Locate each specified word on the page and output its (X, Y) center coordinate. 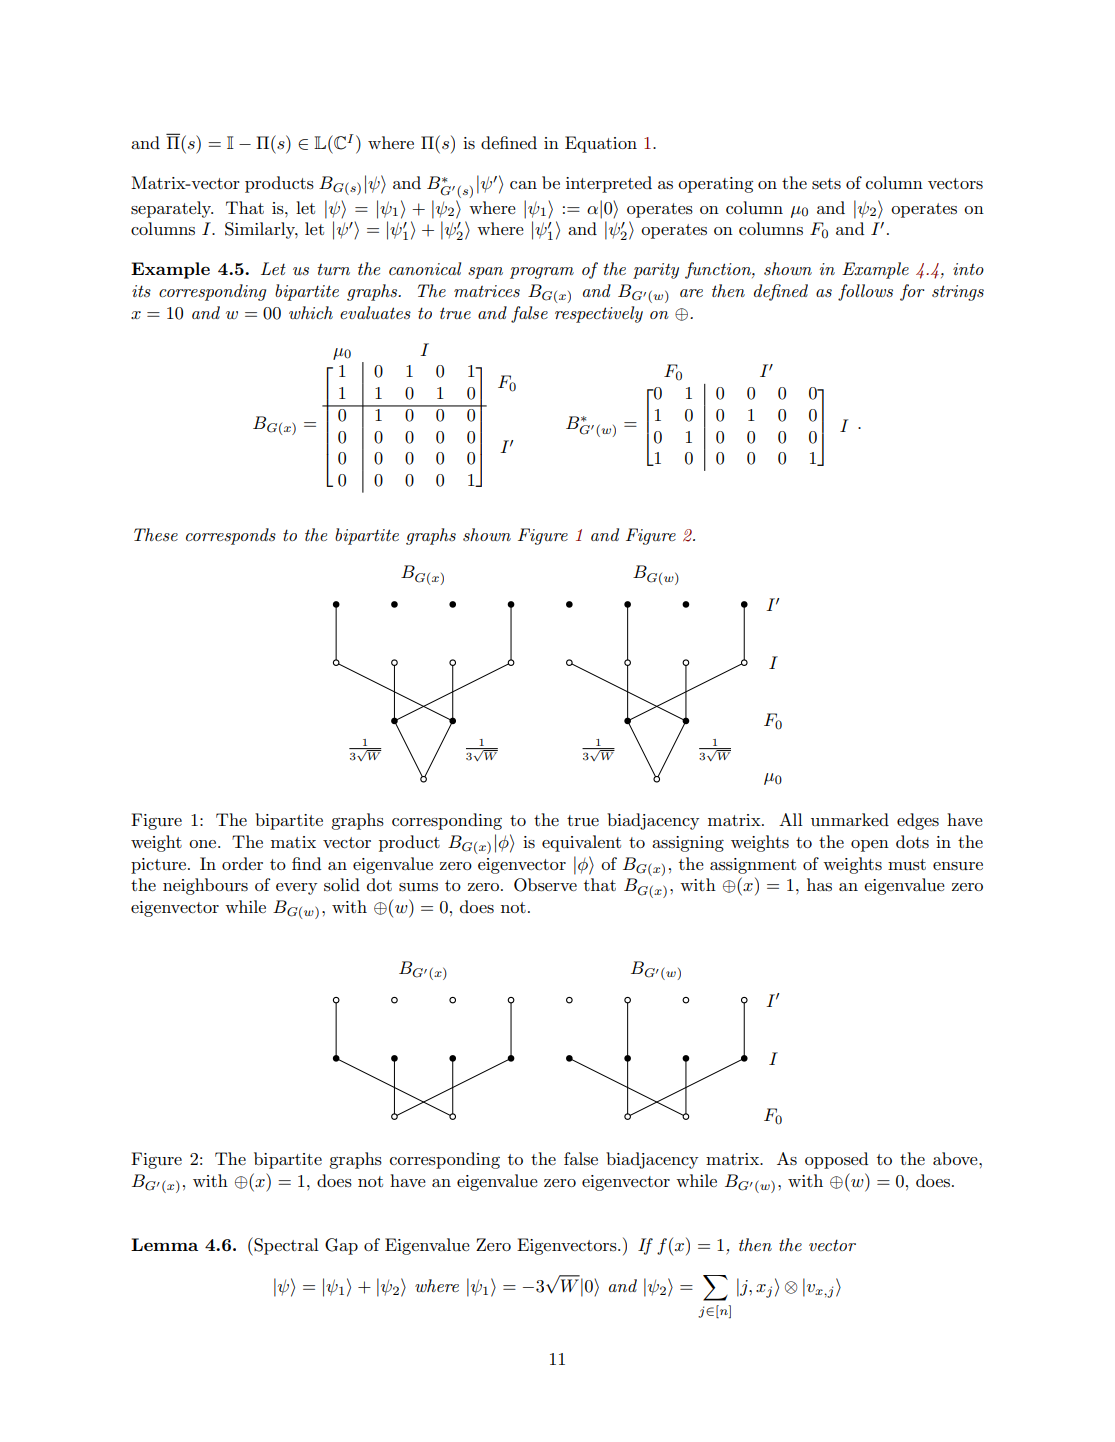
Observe (545, 885)
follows (865, 292)
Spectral (285, 1246)
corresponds (231, 536)
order (242, 863)
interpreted (609, 184)
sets (826, 184)
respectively (599, 314)
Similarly (261, 230)
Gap (341, 1246)
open (870, 846)
